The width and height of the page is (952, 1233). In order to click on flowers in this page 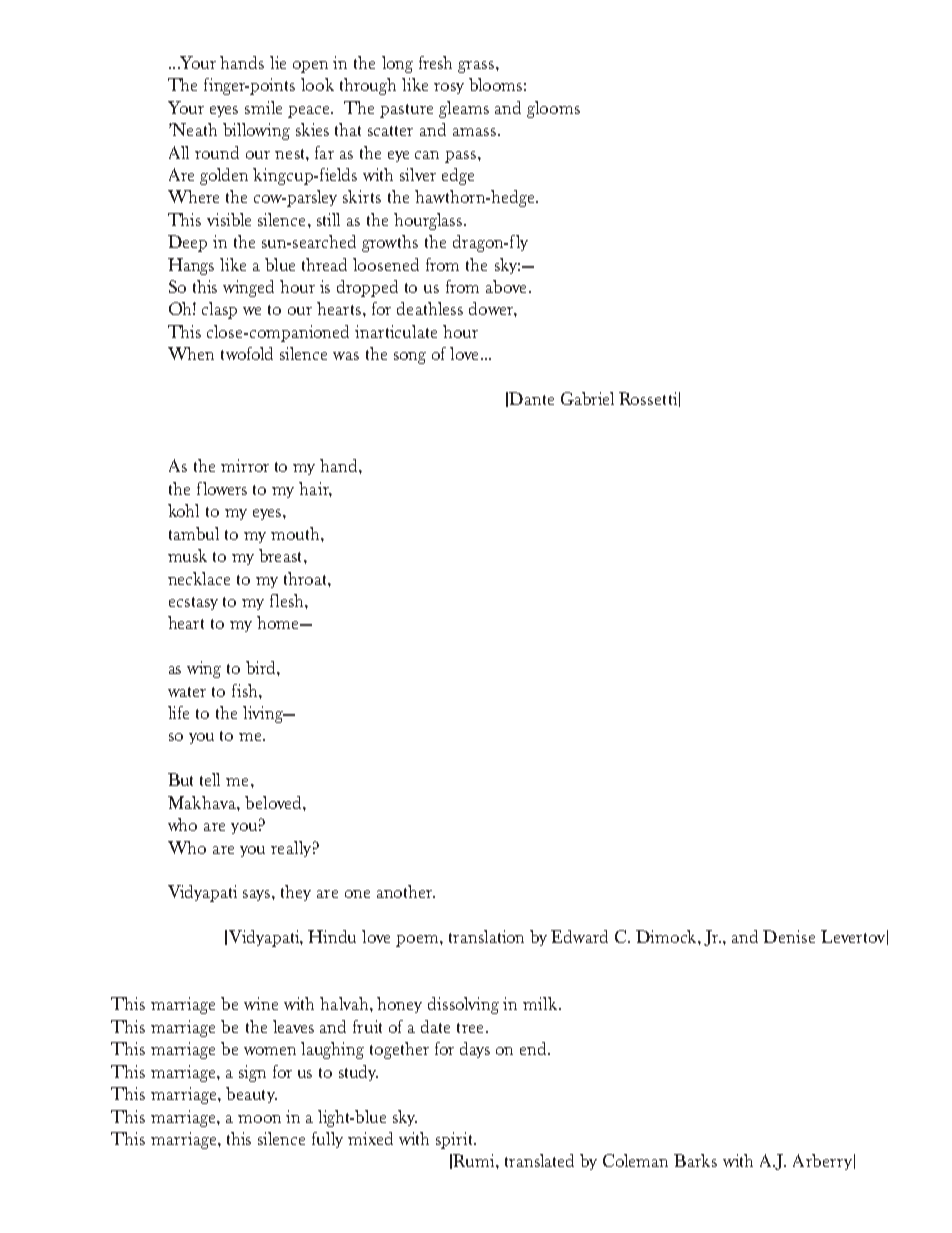, I will do `click(222, 488)`.
